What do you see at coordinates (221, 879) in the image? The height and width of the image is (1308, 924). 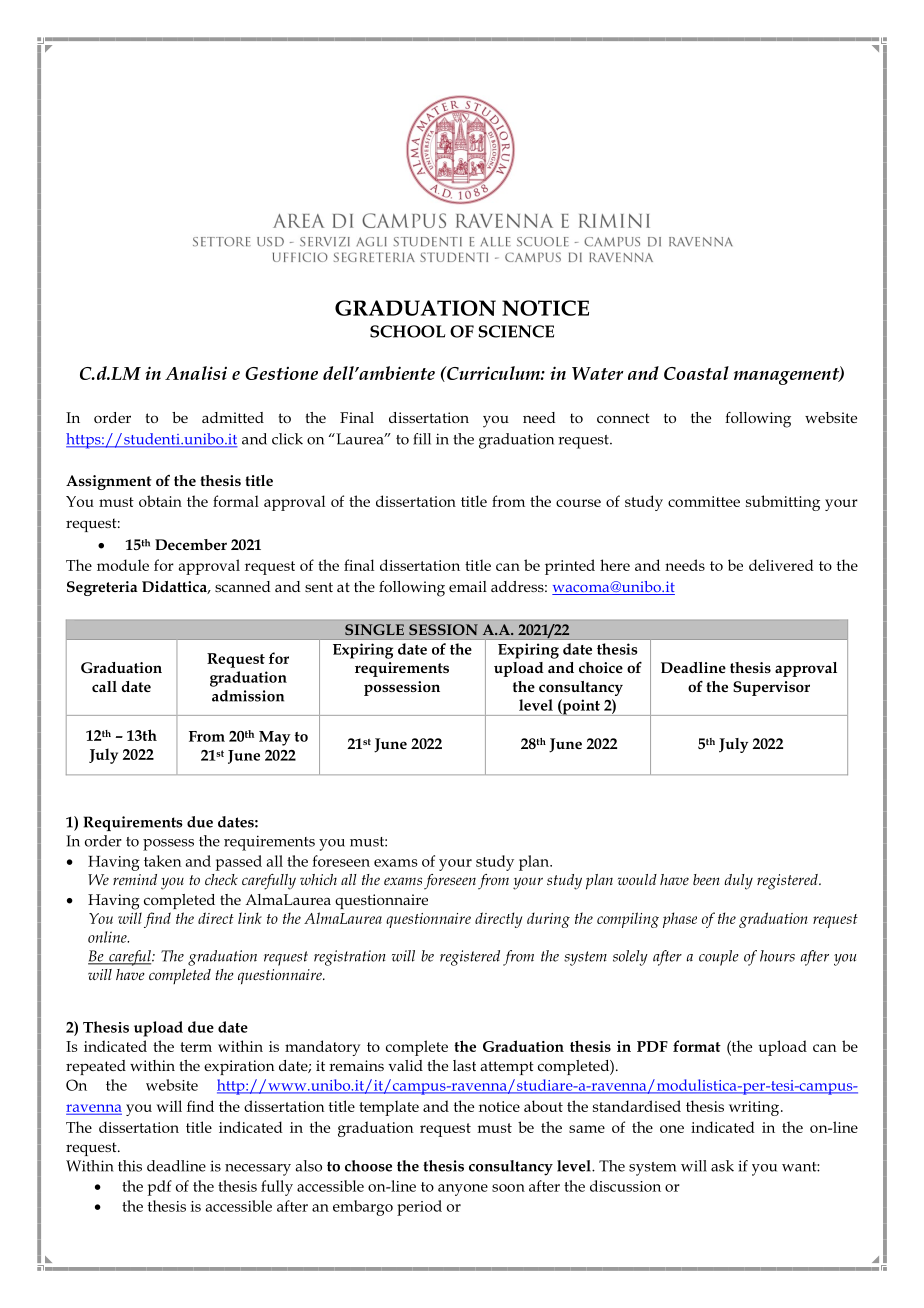 I see `check` at bounding box center [221, 879].
